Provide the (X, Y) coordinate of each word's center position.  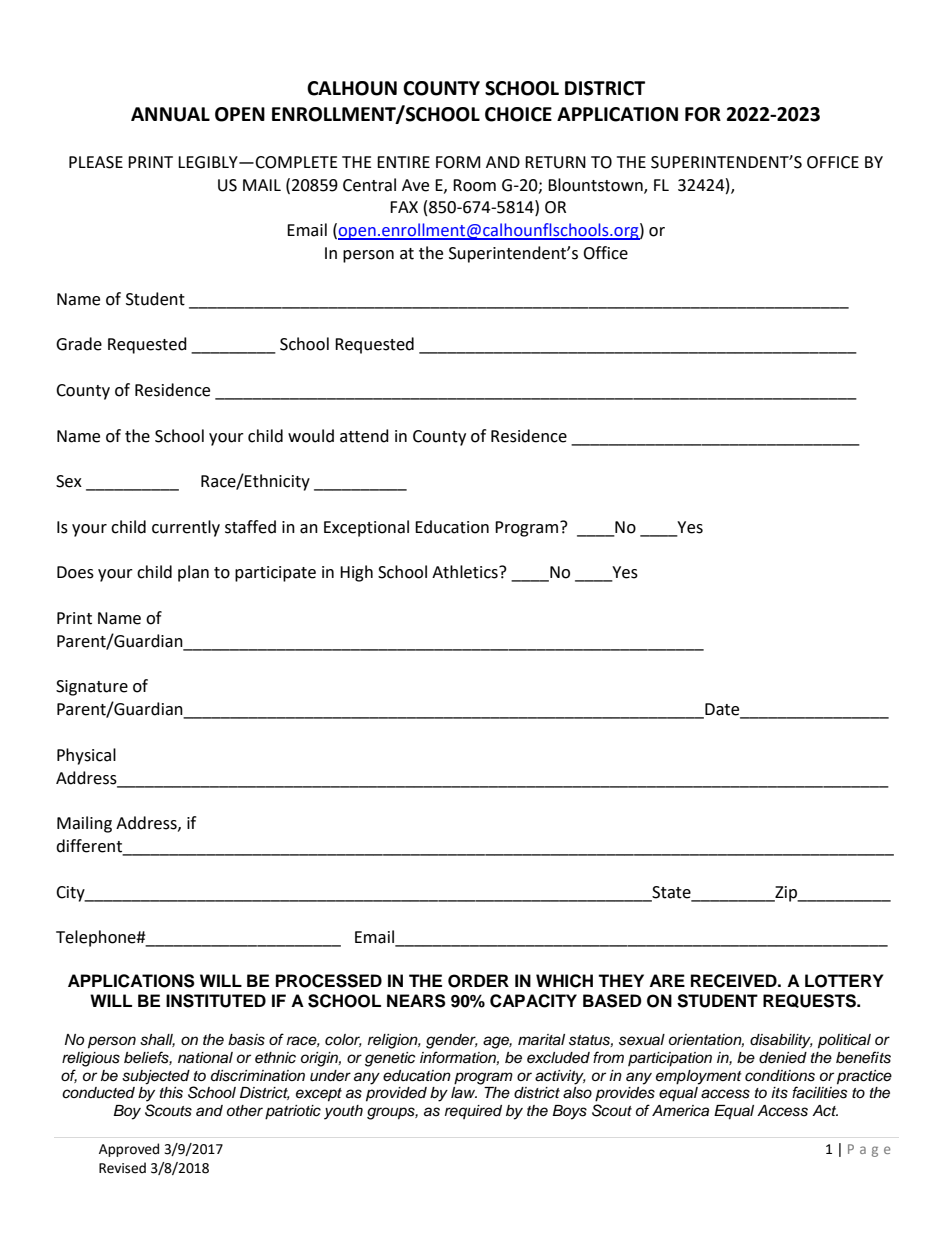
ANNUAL (170, 114)
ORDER (478, 981)
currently (186, 528)
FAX (404, 207)
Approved (129, 1150)
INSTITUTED (216, 1001)
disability (781, 1041)
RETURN (555, 162)
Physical (86, 756)
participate (275, 574)
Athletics (466, 572)
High (356, 573)
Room (474, 185)
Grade (79, 344)
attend (364, 436)
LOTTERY (844, 981)
